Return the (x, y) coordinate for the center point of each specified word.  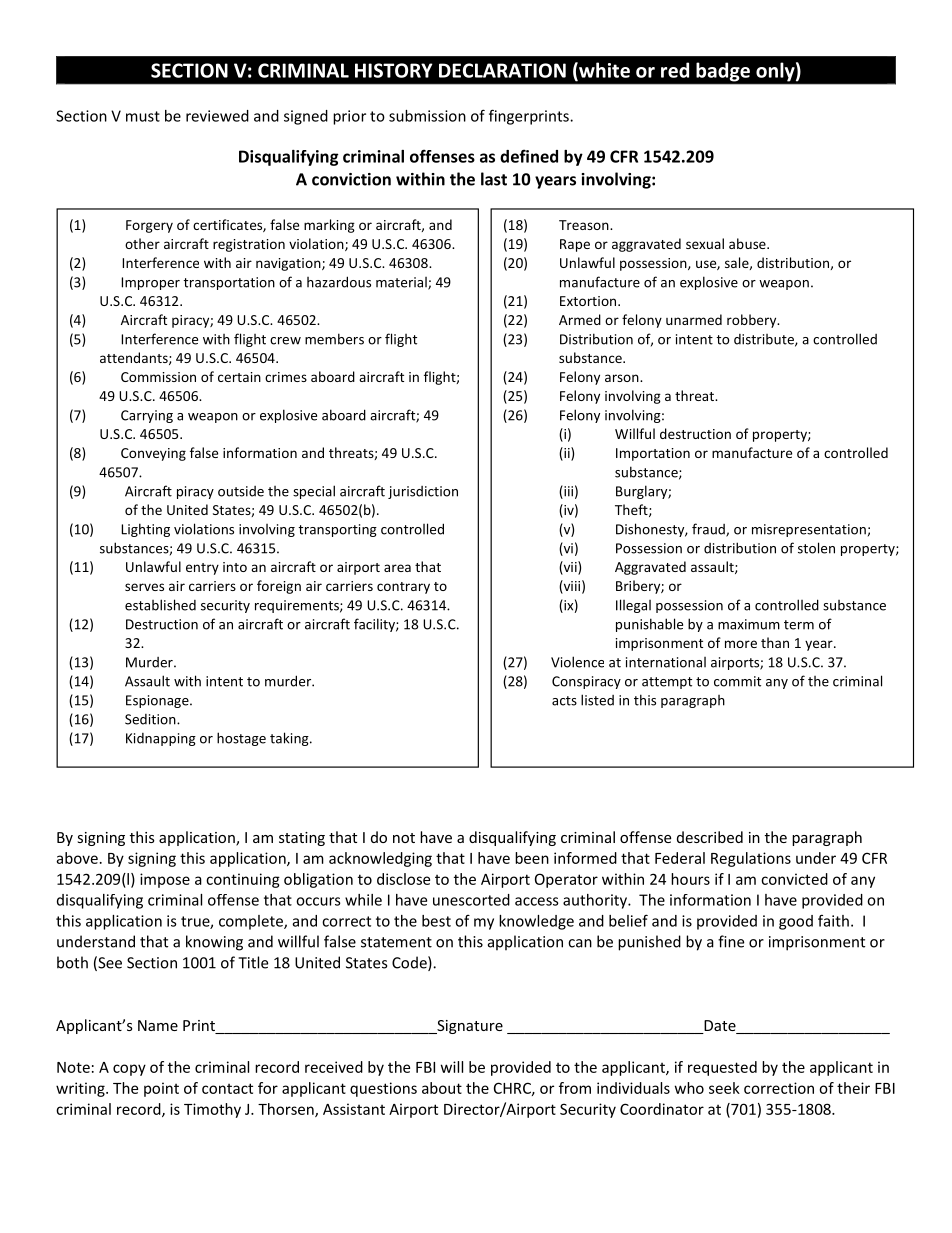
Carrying (147, 416)
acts (564, 701)
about (442, 1088)
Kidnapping (161, 739)
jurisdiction (423, 492)
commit (737, 681)
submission (427, 116)
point (161, 1089)
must (143, 116)
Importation (653, 454)
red (675, 70)
